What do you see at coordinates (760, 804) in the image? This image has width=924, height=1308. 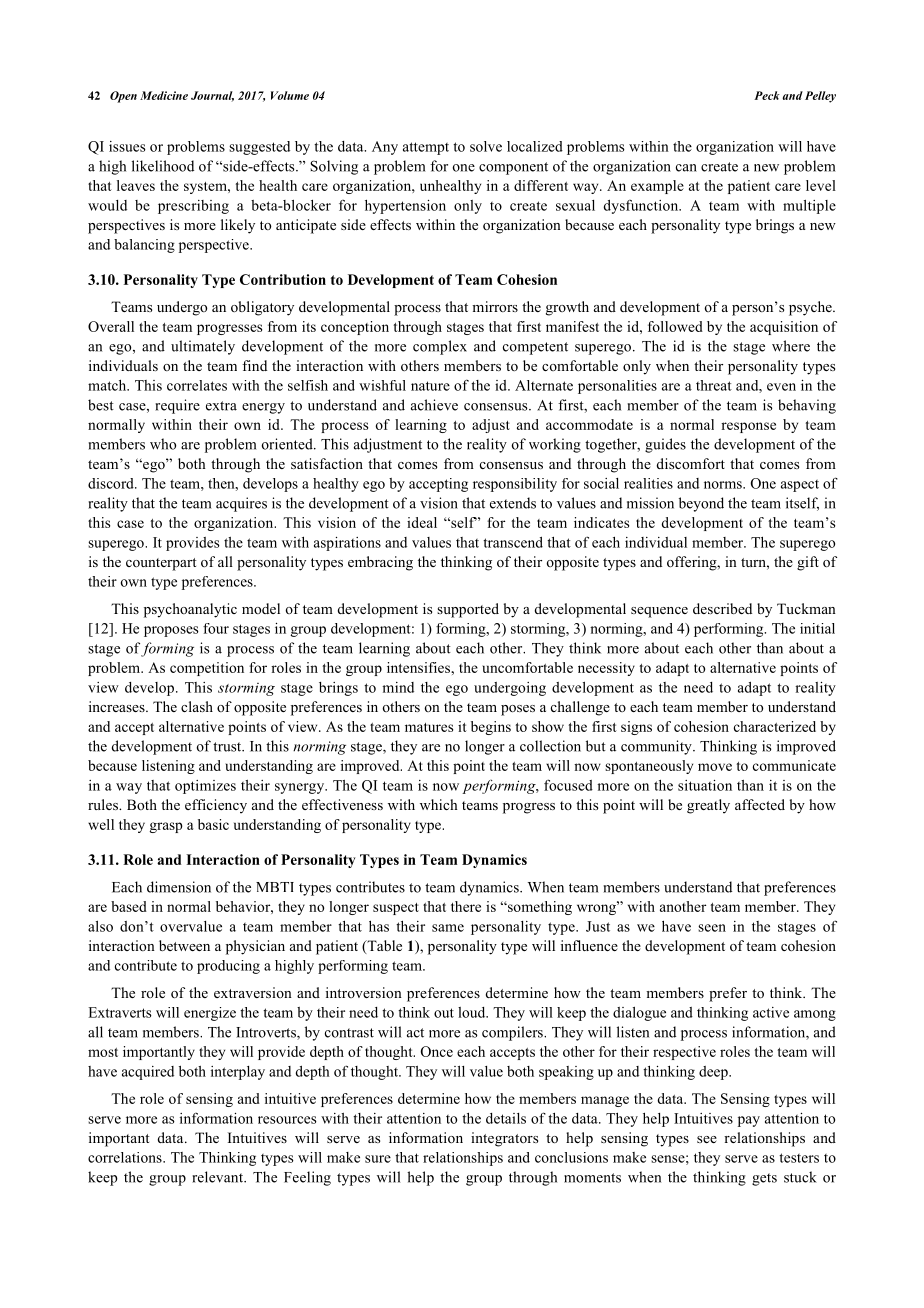 I see `affected` at bounding box center [760, 804].
